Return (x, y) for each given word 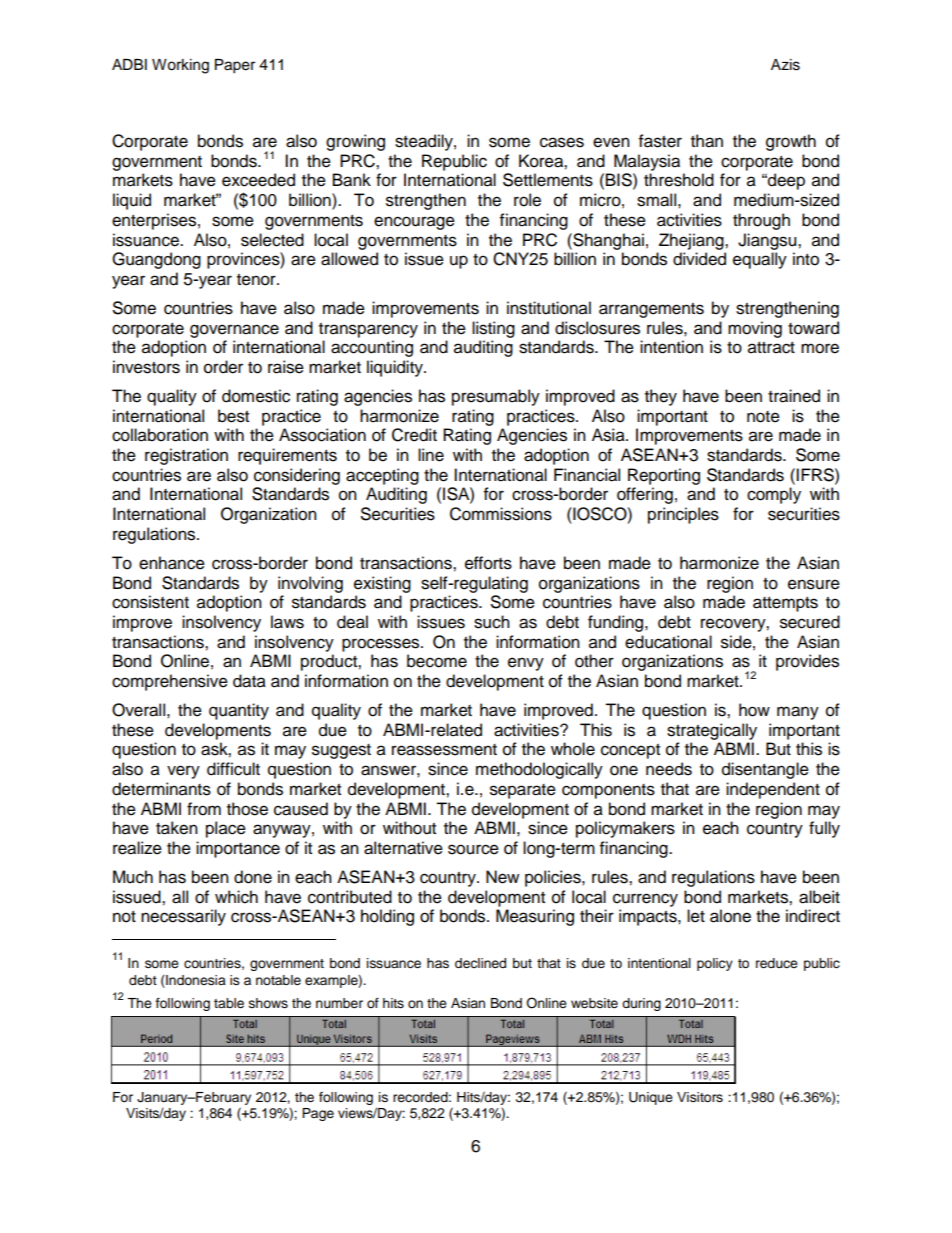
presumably (496, 397)
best (233, 416)
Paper (235, 66)
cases (562, 142)
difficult (233, 769)
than (707, 141)
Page (318, 1114)
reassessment (444, 750)
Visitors (700, 1097)
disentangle (765, 770)
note (763, 417)
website (594, 1003)
